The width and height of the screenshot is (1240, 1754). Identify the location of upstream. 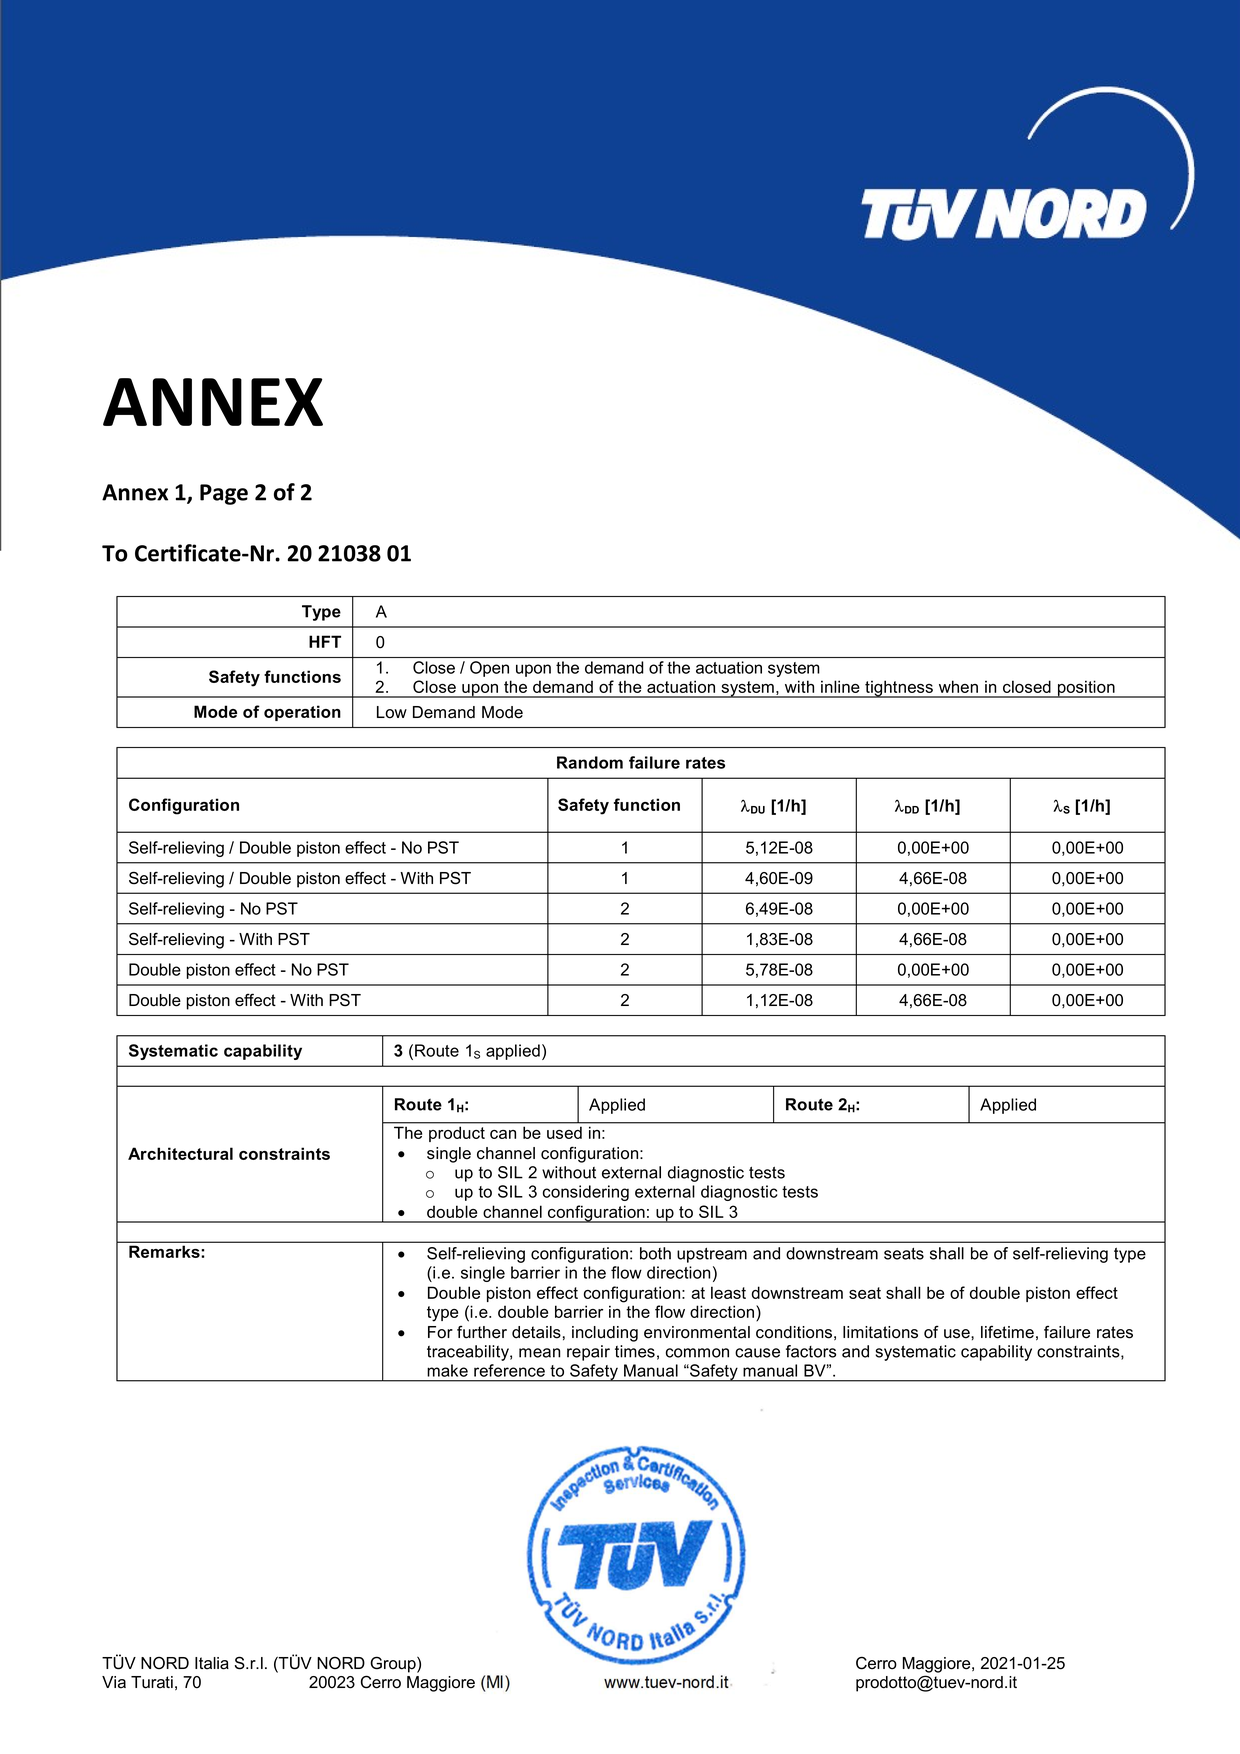
(712, 1255).
